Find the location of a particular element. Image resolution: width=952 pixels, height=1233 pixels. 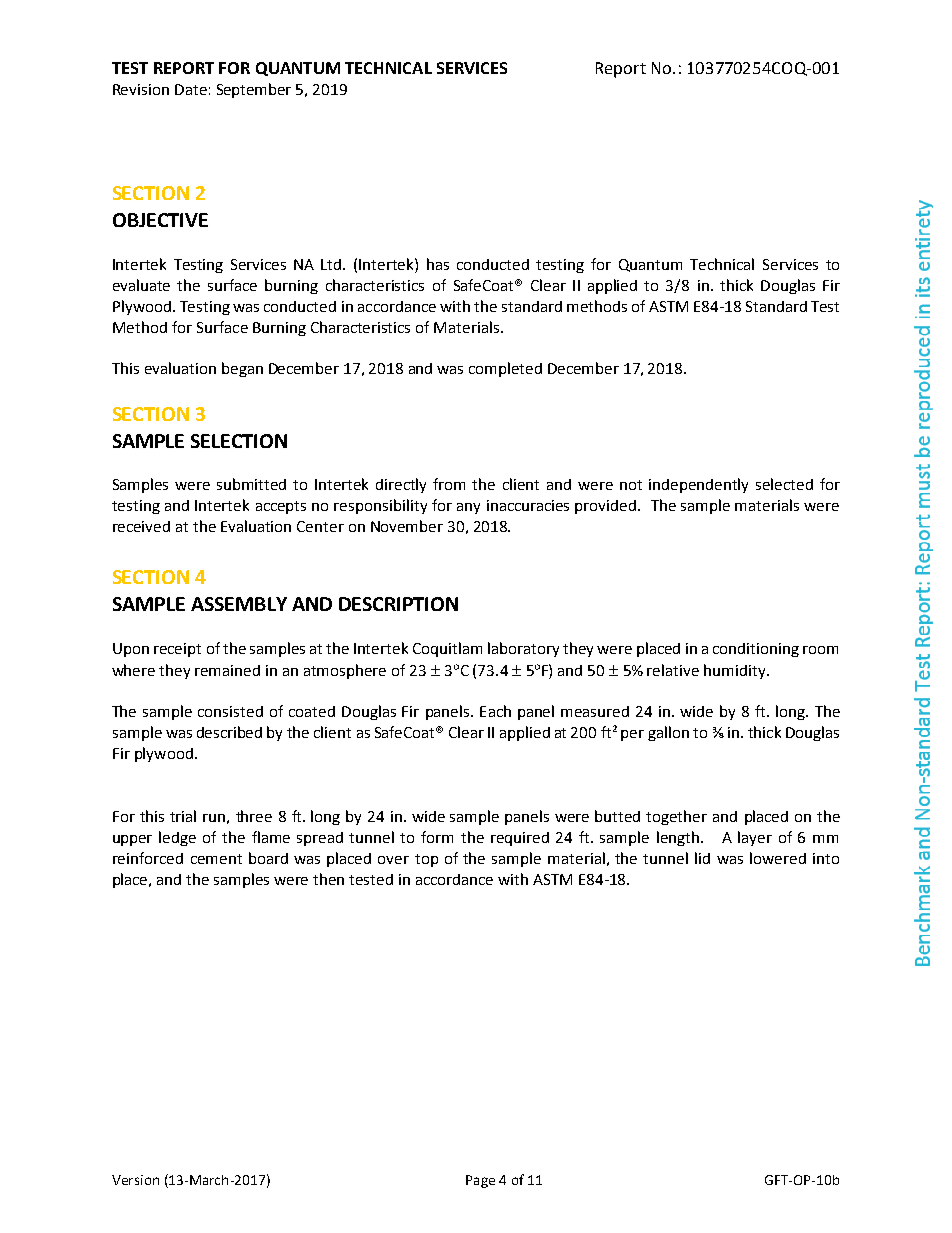

Ltd is located at coordinates (332, 264).
